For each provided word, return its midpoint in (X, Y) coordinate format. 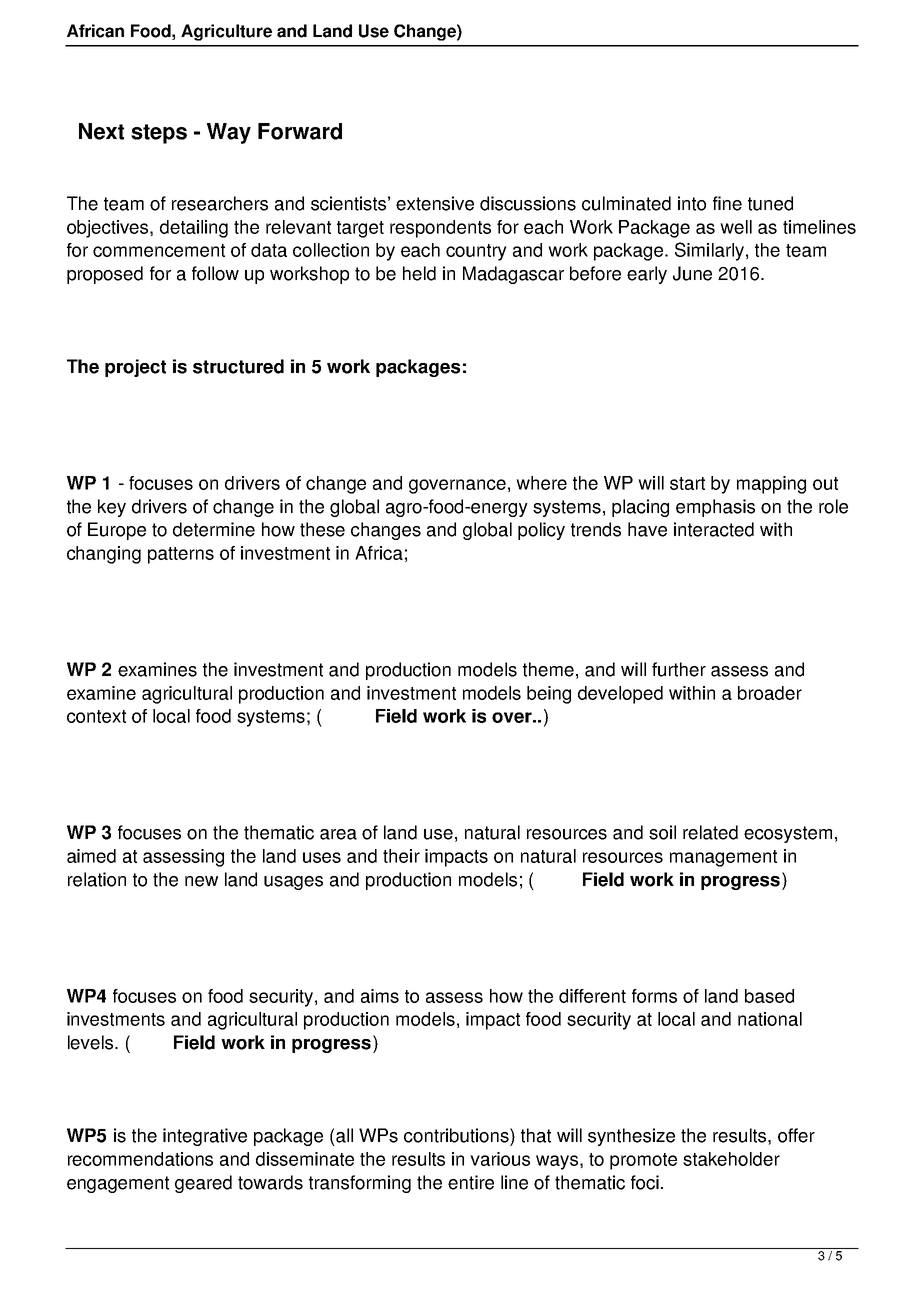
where (541, 483)
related (710, 832)
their (401, 856)
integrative (205, 1137)
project (135, 368)
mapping (771, 485)
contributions (457, 1135)
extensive (435, 203)
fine (727, 203)
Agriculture (226, 32)
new (201, 881)
